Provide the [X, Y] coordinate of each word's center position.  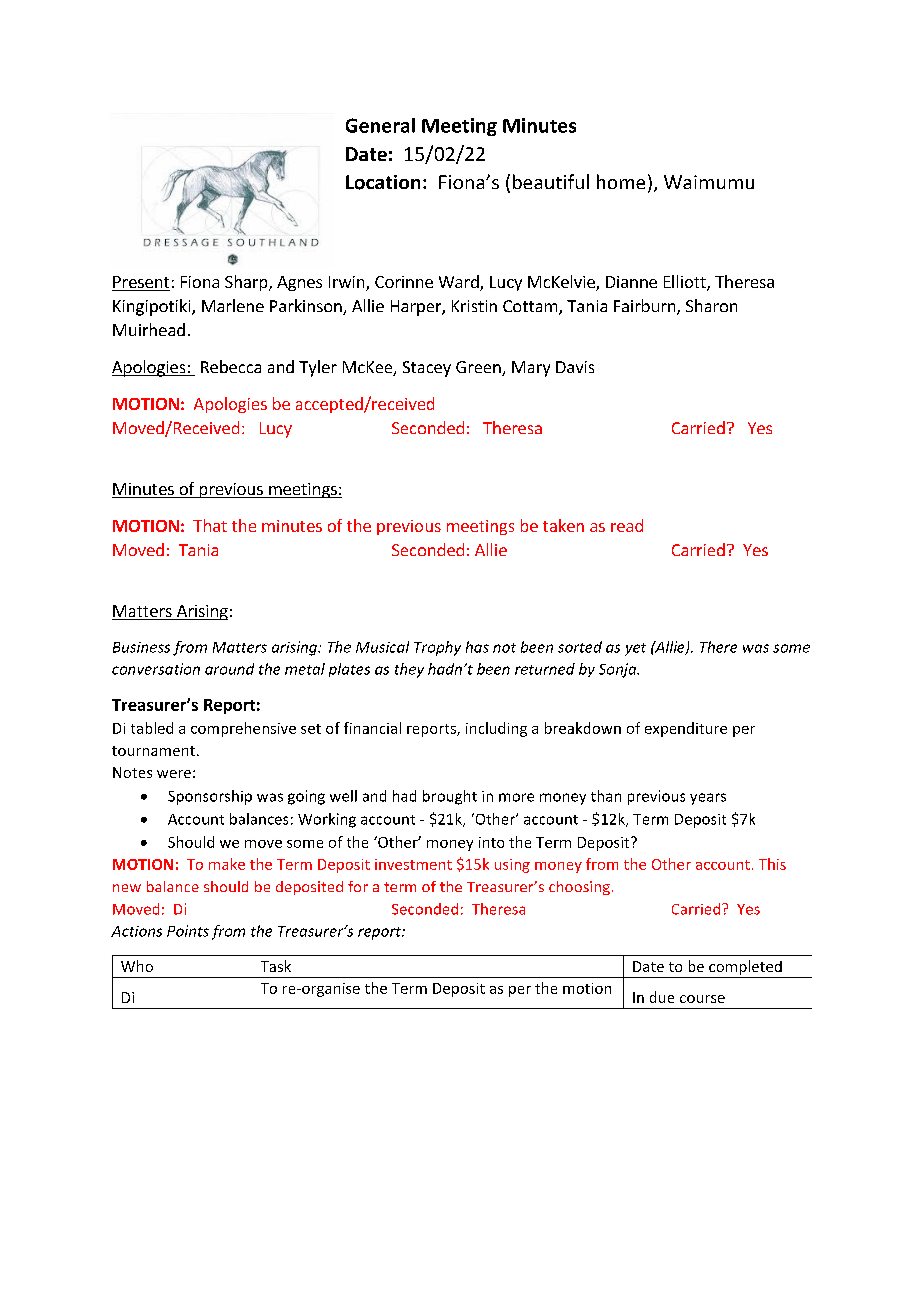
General [380, 125]
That [210, 525]
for [358, 886]
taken [563, 525]
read [627, 525]
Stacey [427, 369]
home [621, 181]
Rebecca [231, 366]
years [708, 799]
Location [383, 182]
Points [188, 931]
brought [450, 797]
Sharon [711, 305]
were [174, 774]
